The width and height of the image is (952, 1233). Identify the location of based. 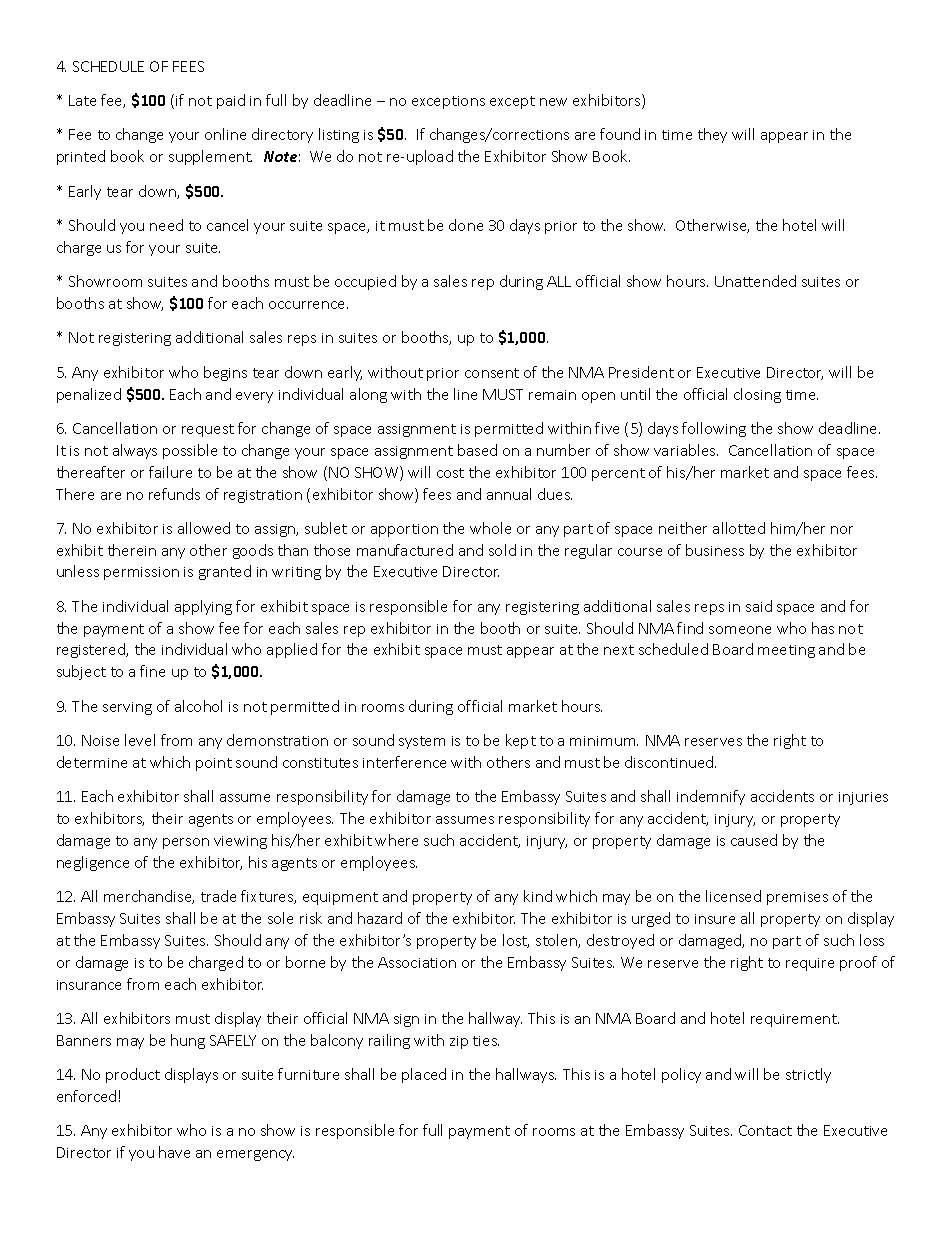
(477, 450).
